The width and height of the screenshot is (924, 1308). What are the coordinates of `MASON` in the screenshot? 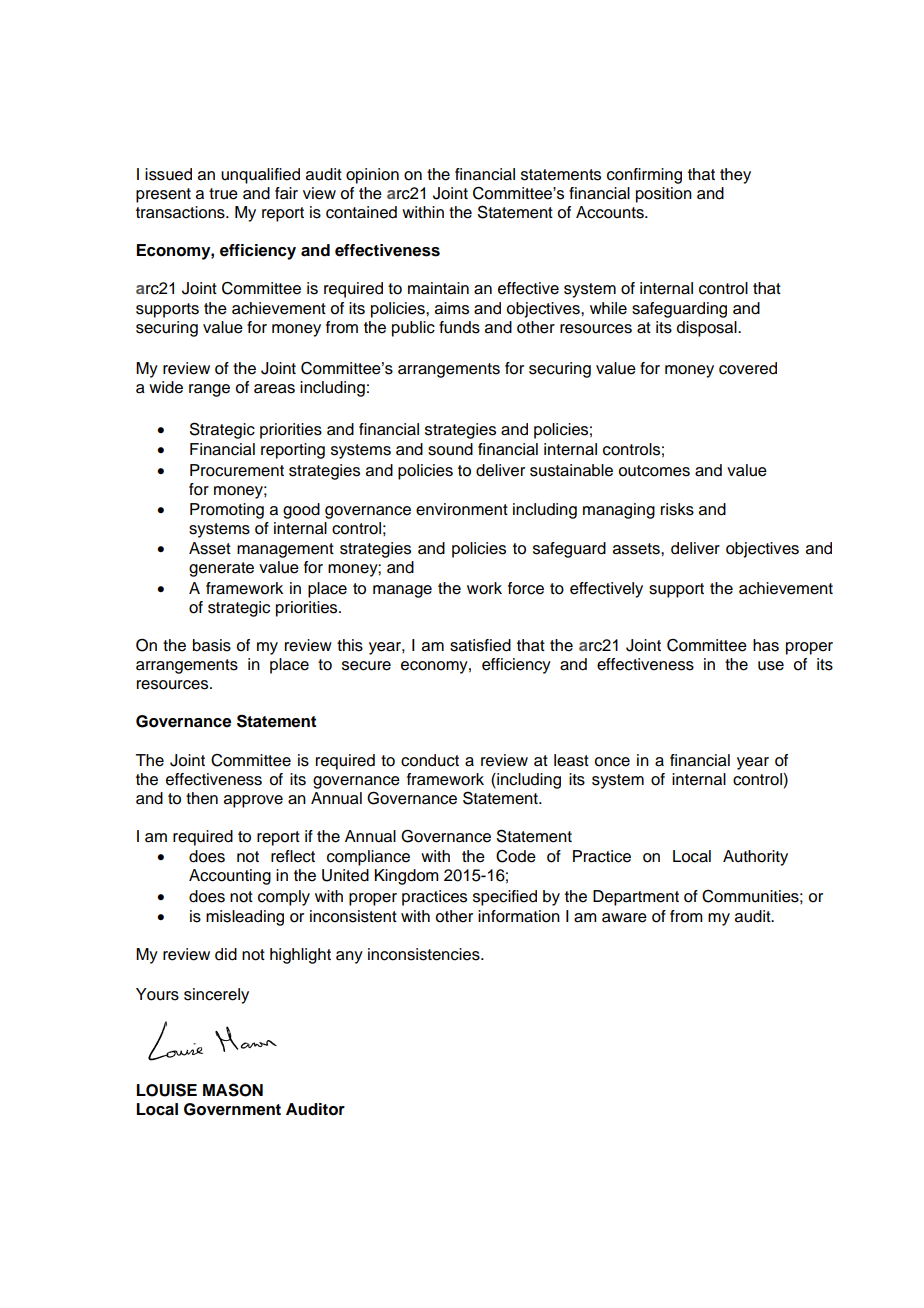 It's located at (233, 1090).
